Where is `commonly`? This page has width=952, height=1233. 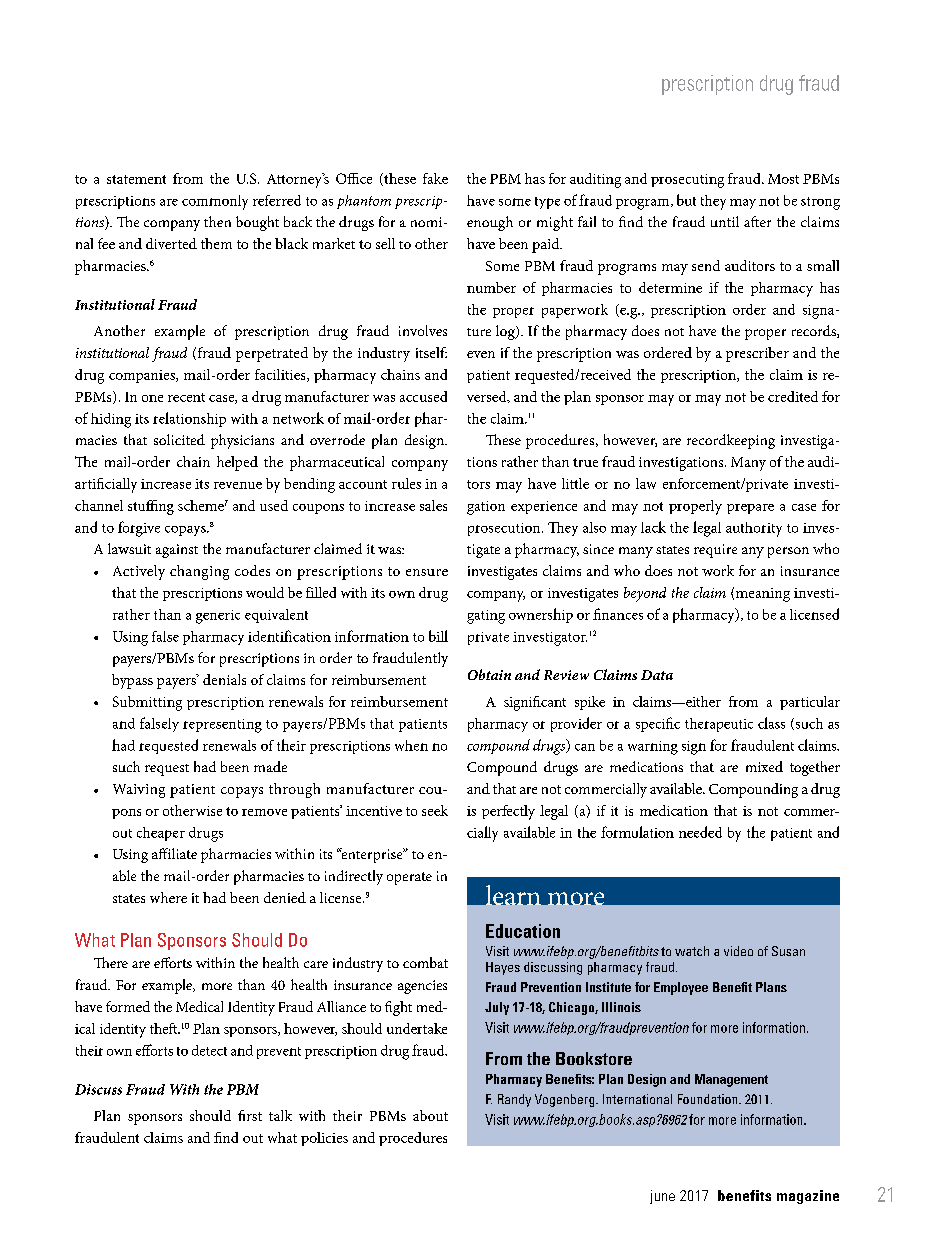
commonly is located at coordinates (215, 202).
